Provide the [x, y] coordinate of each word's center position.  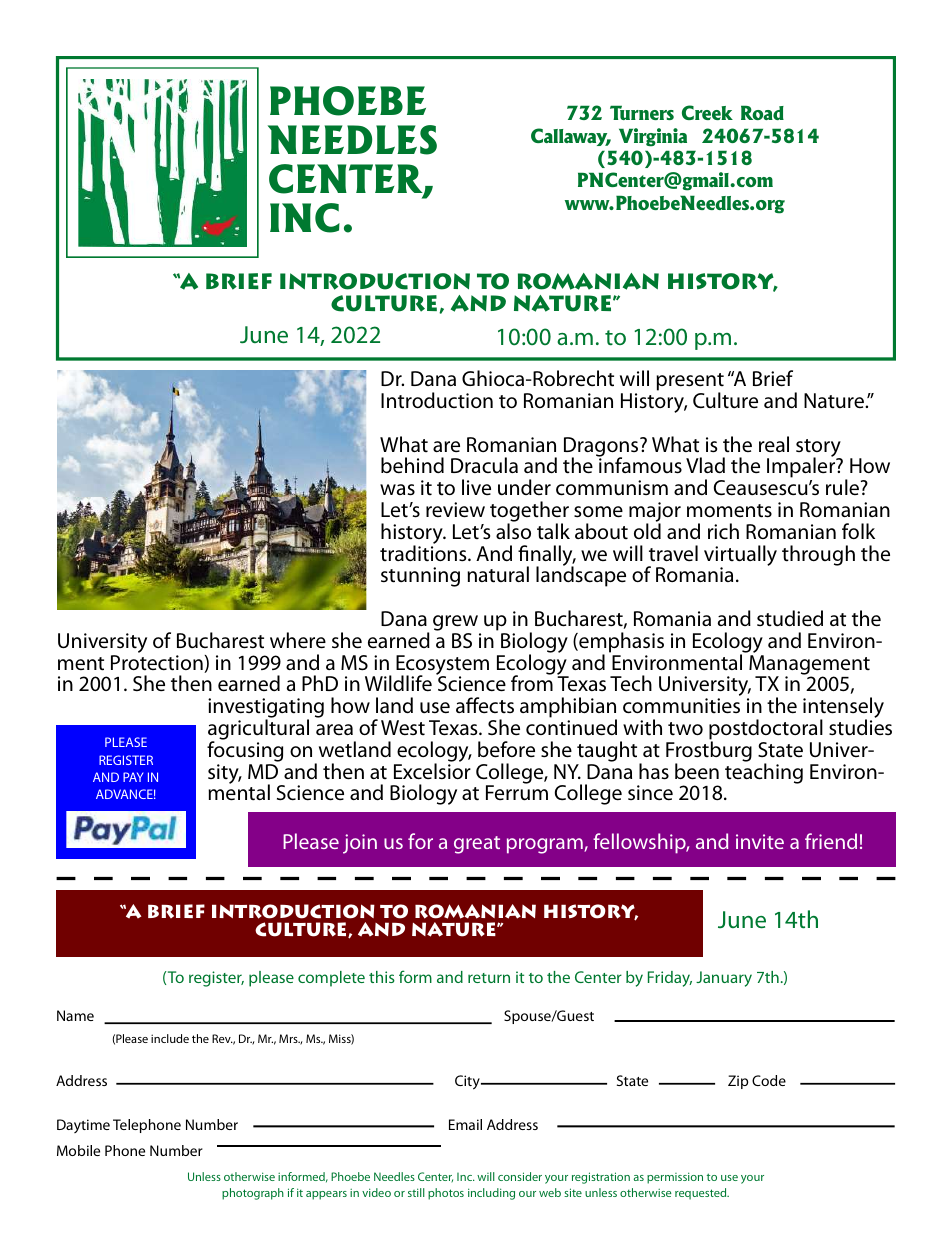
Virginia [653, 137]
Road [762, 112]
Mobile [78, 1150]
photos [446, 1194]
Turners [642, 112]
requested [702, 1194]
